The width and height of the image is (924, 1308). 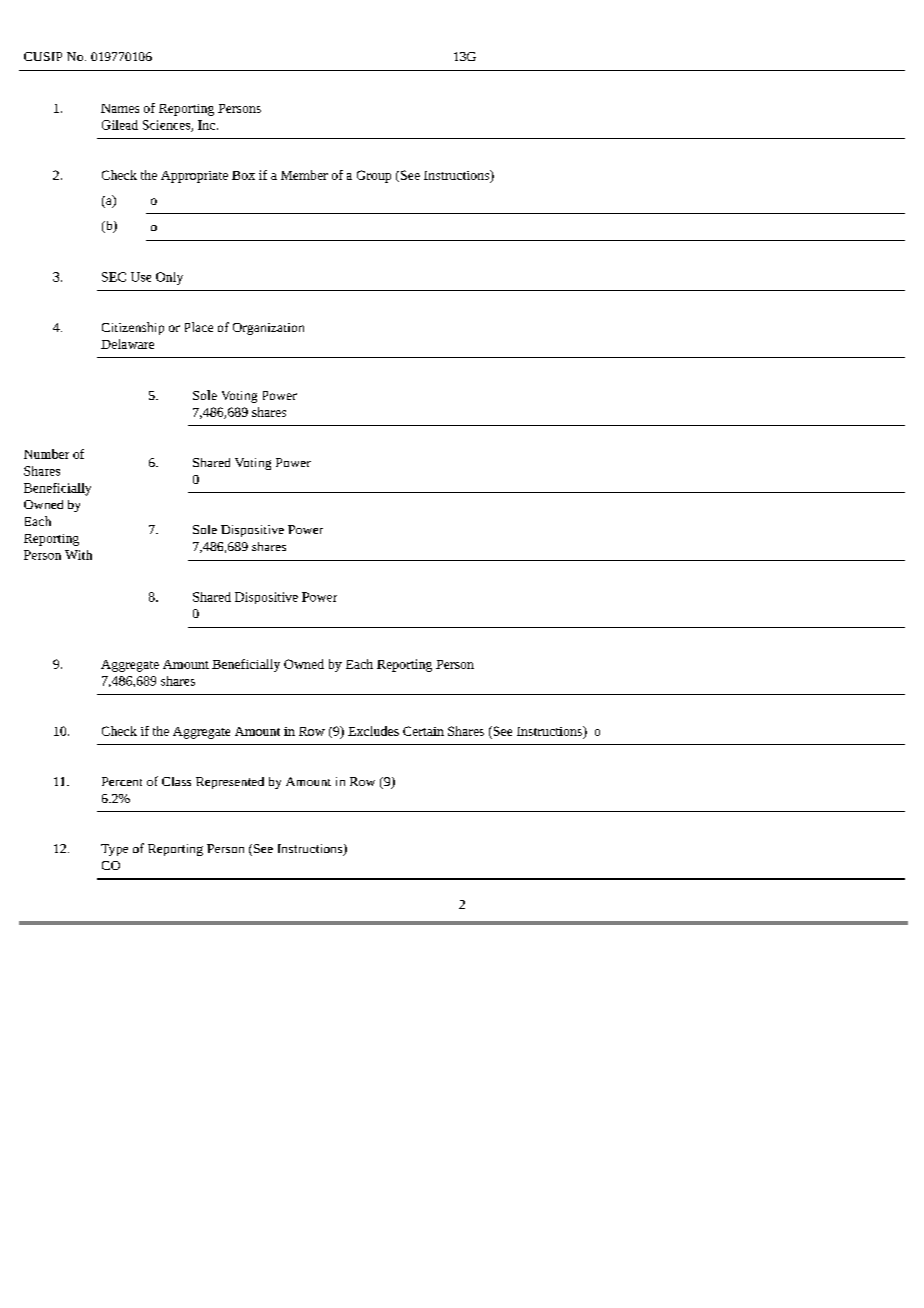 I want to click on Gilead, so click(x=120, y=125).
